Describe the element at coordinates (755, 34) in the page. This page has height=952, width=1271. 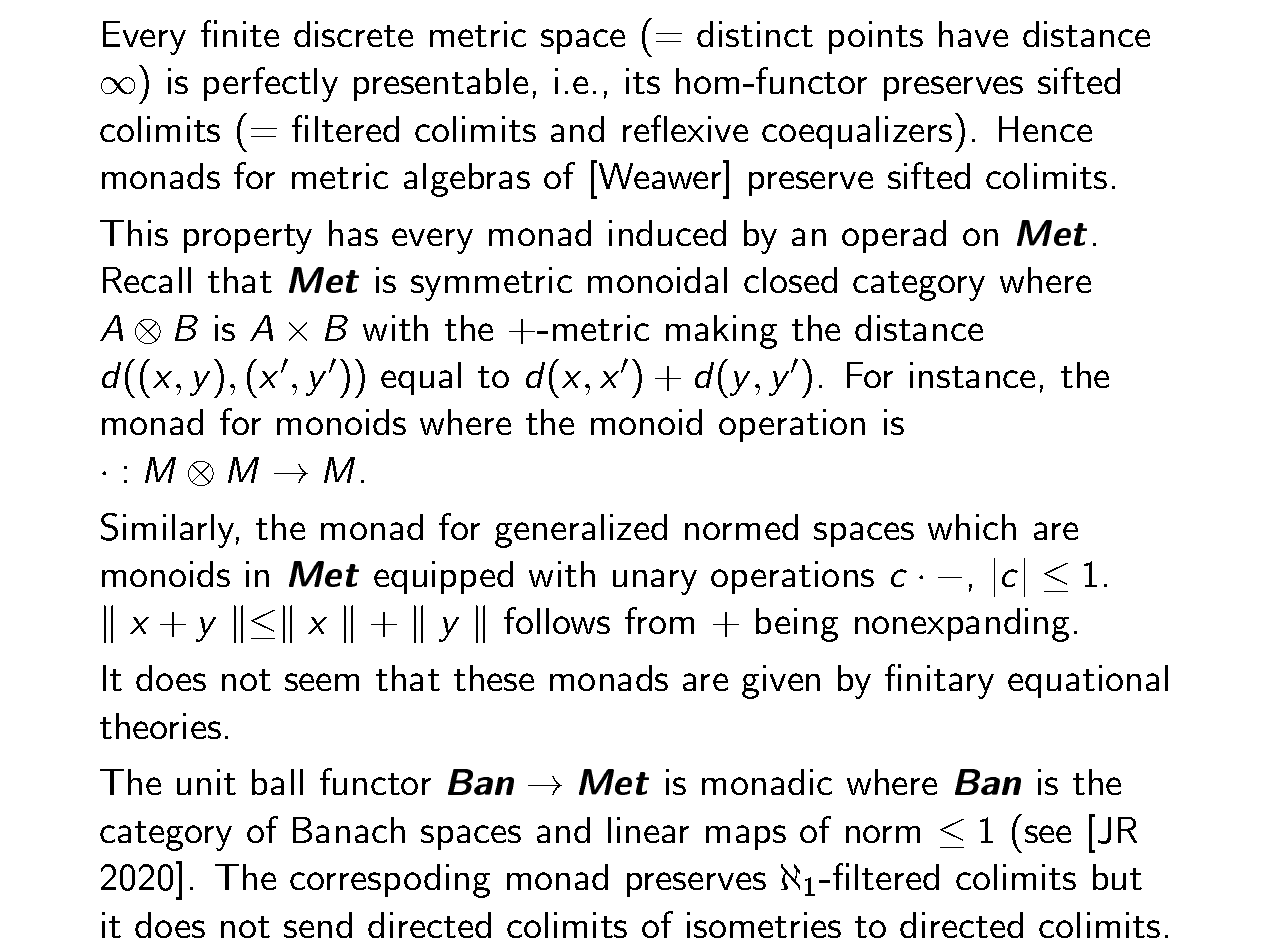
I see `distinct` at that location.
